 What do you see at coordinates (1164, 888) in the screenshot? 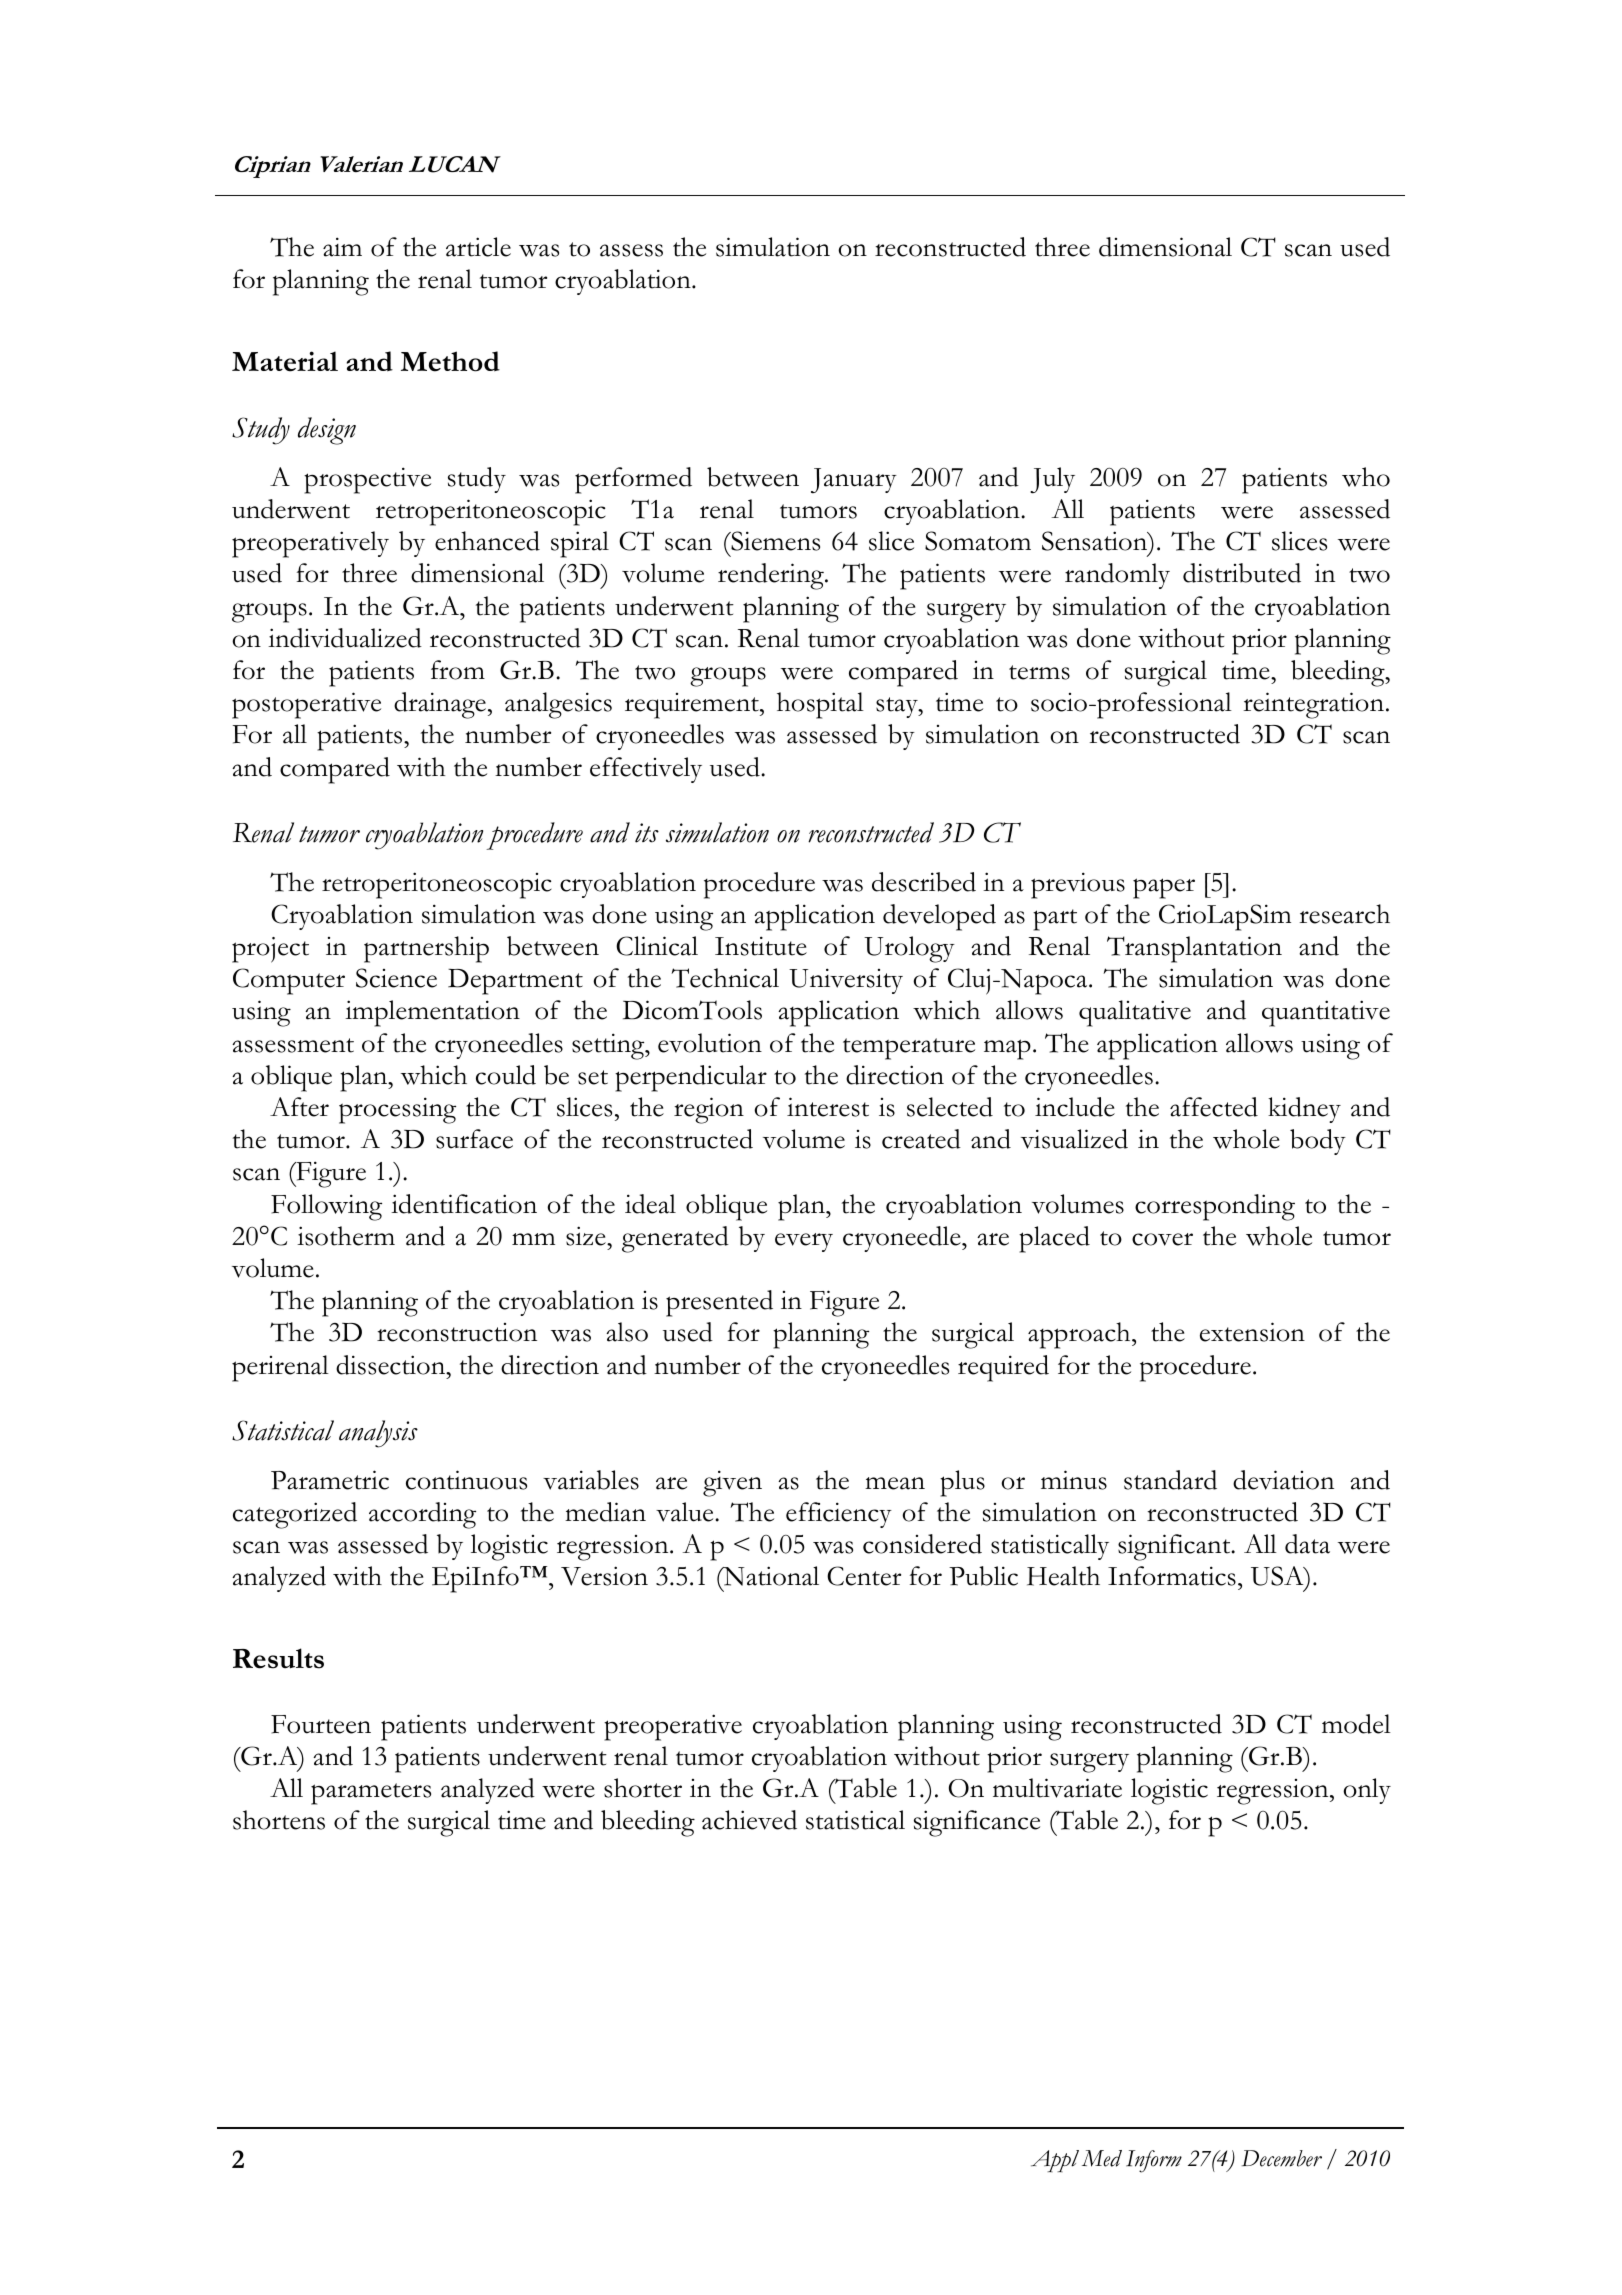
I see `paper` at bounding box center [1164, 888].
